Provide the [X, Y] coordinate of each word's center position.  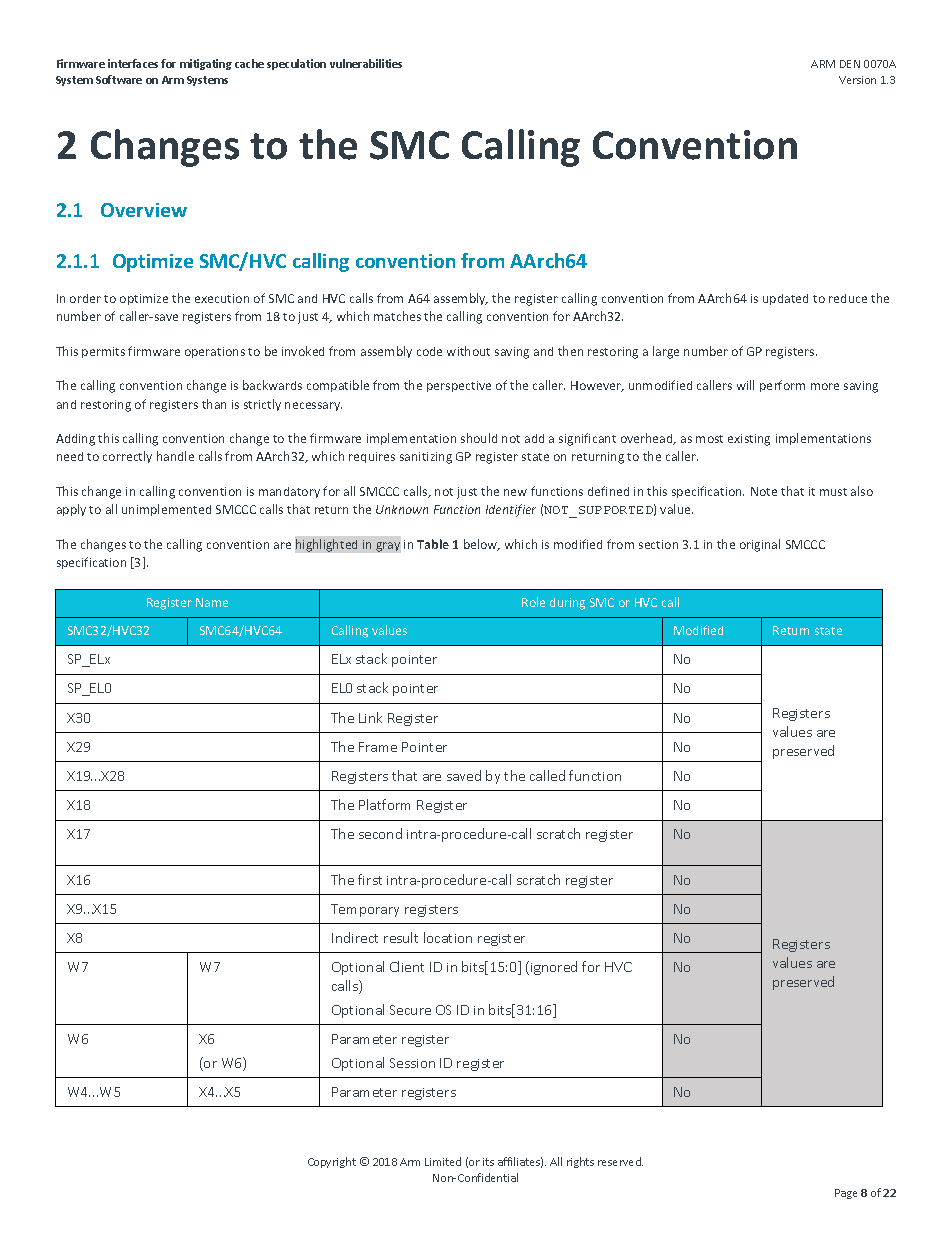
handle [175, 456]
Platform [384, 804]
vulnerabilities [366, 63]
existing [749, 440]
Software [119, 79]
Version [857, 80]
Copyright [332, 1162]
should [479, 438]
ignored [554, 968]
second [380, 833]
